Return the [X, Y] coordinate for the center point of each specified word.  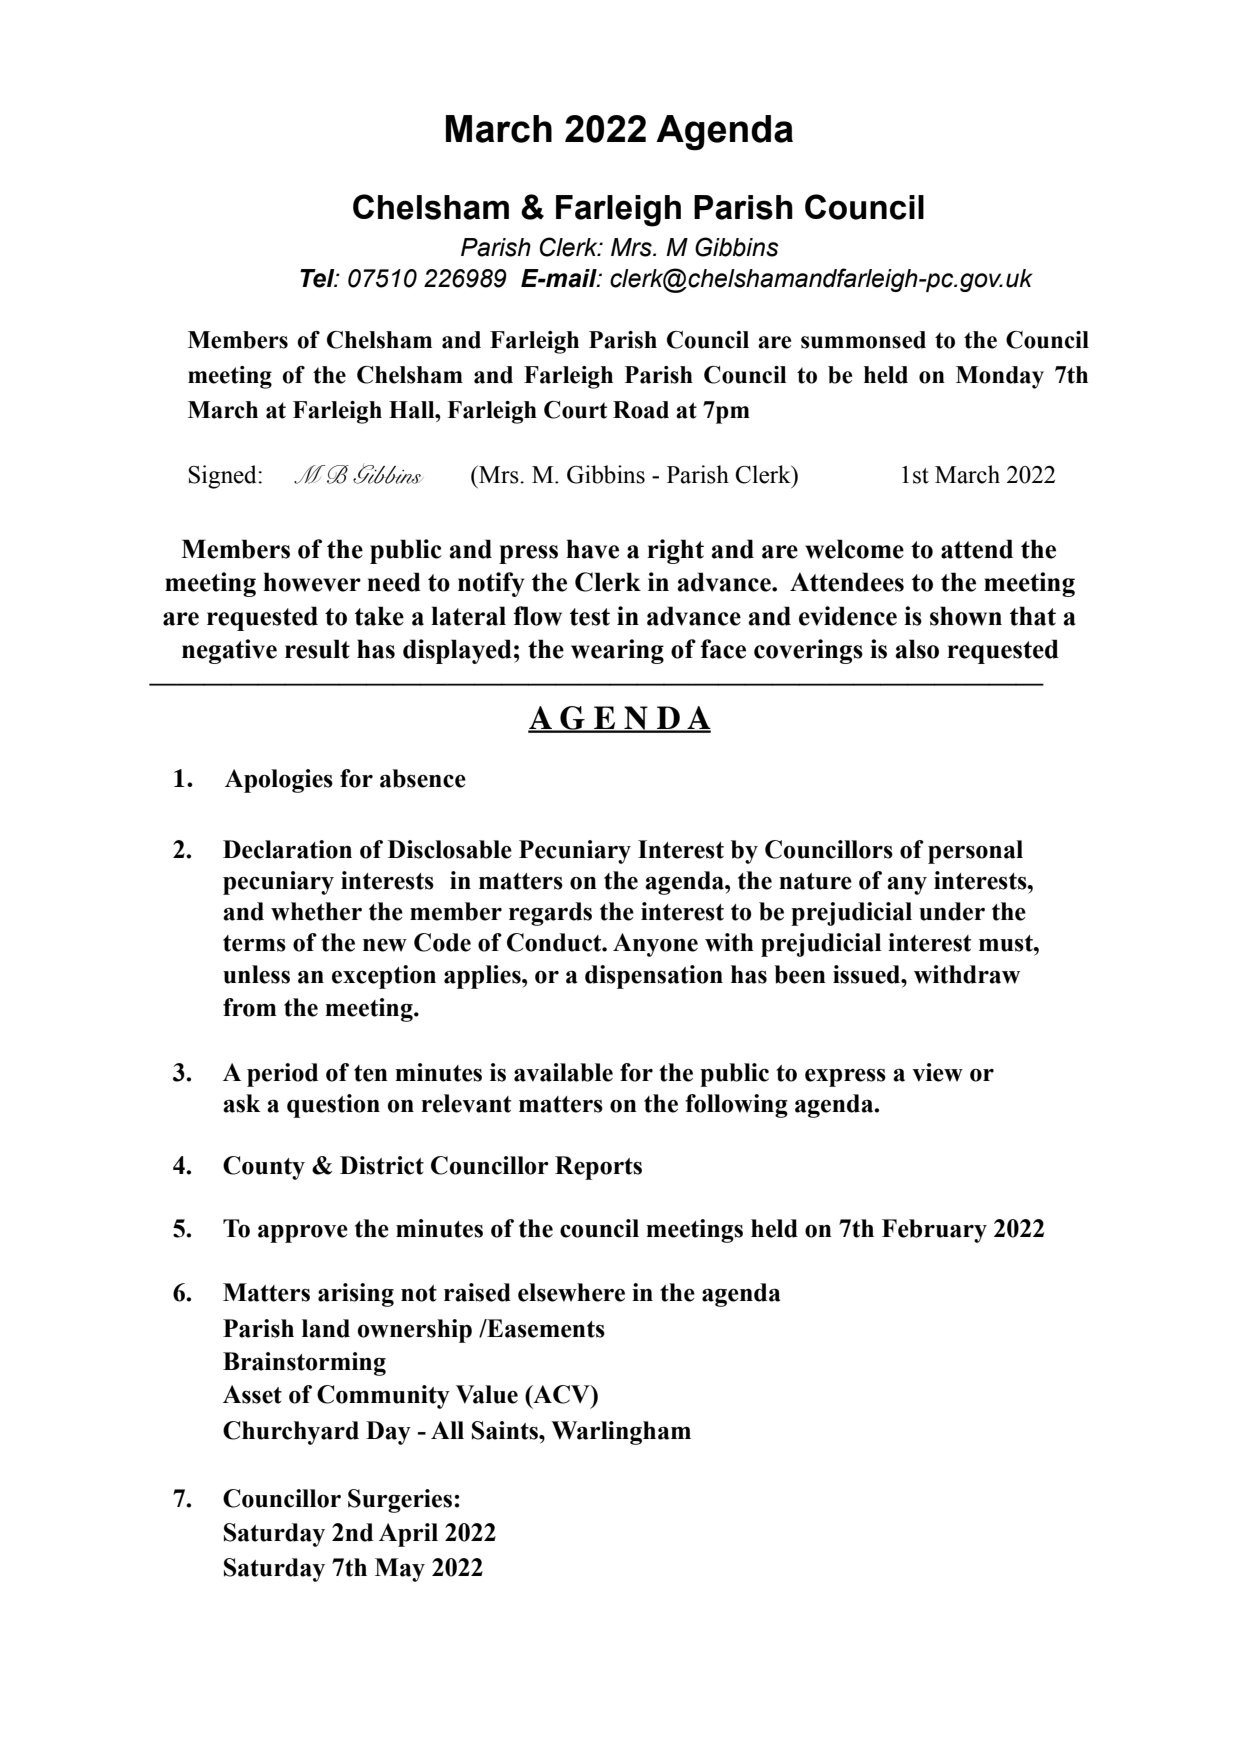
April [408, 1535]
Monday [1000, 377]
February [934, 1231]
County [264, 1168]
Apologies [279, 781]
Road [641, 410]
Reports [598, 1168]
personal [975, 852]
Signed [223, 477]
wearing [617, 651]
